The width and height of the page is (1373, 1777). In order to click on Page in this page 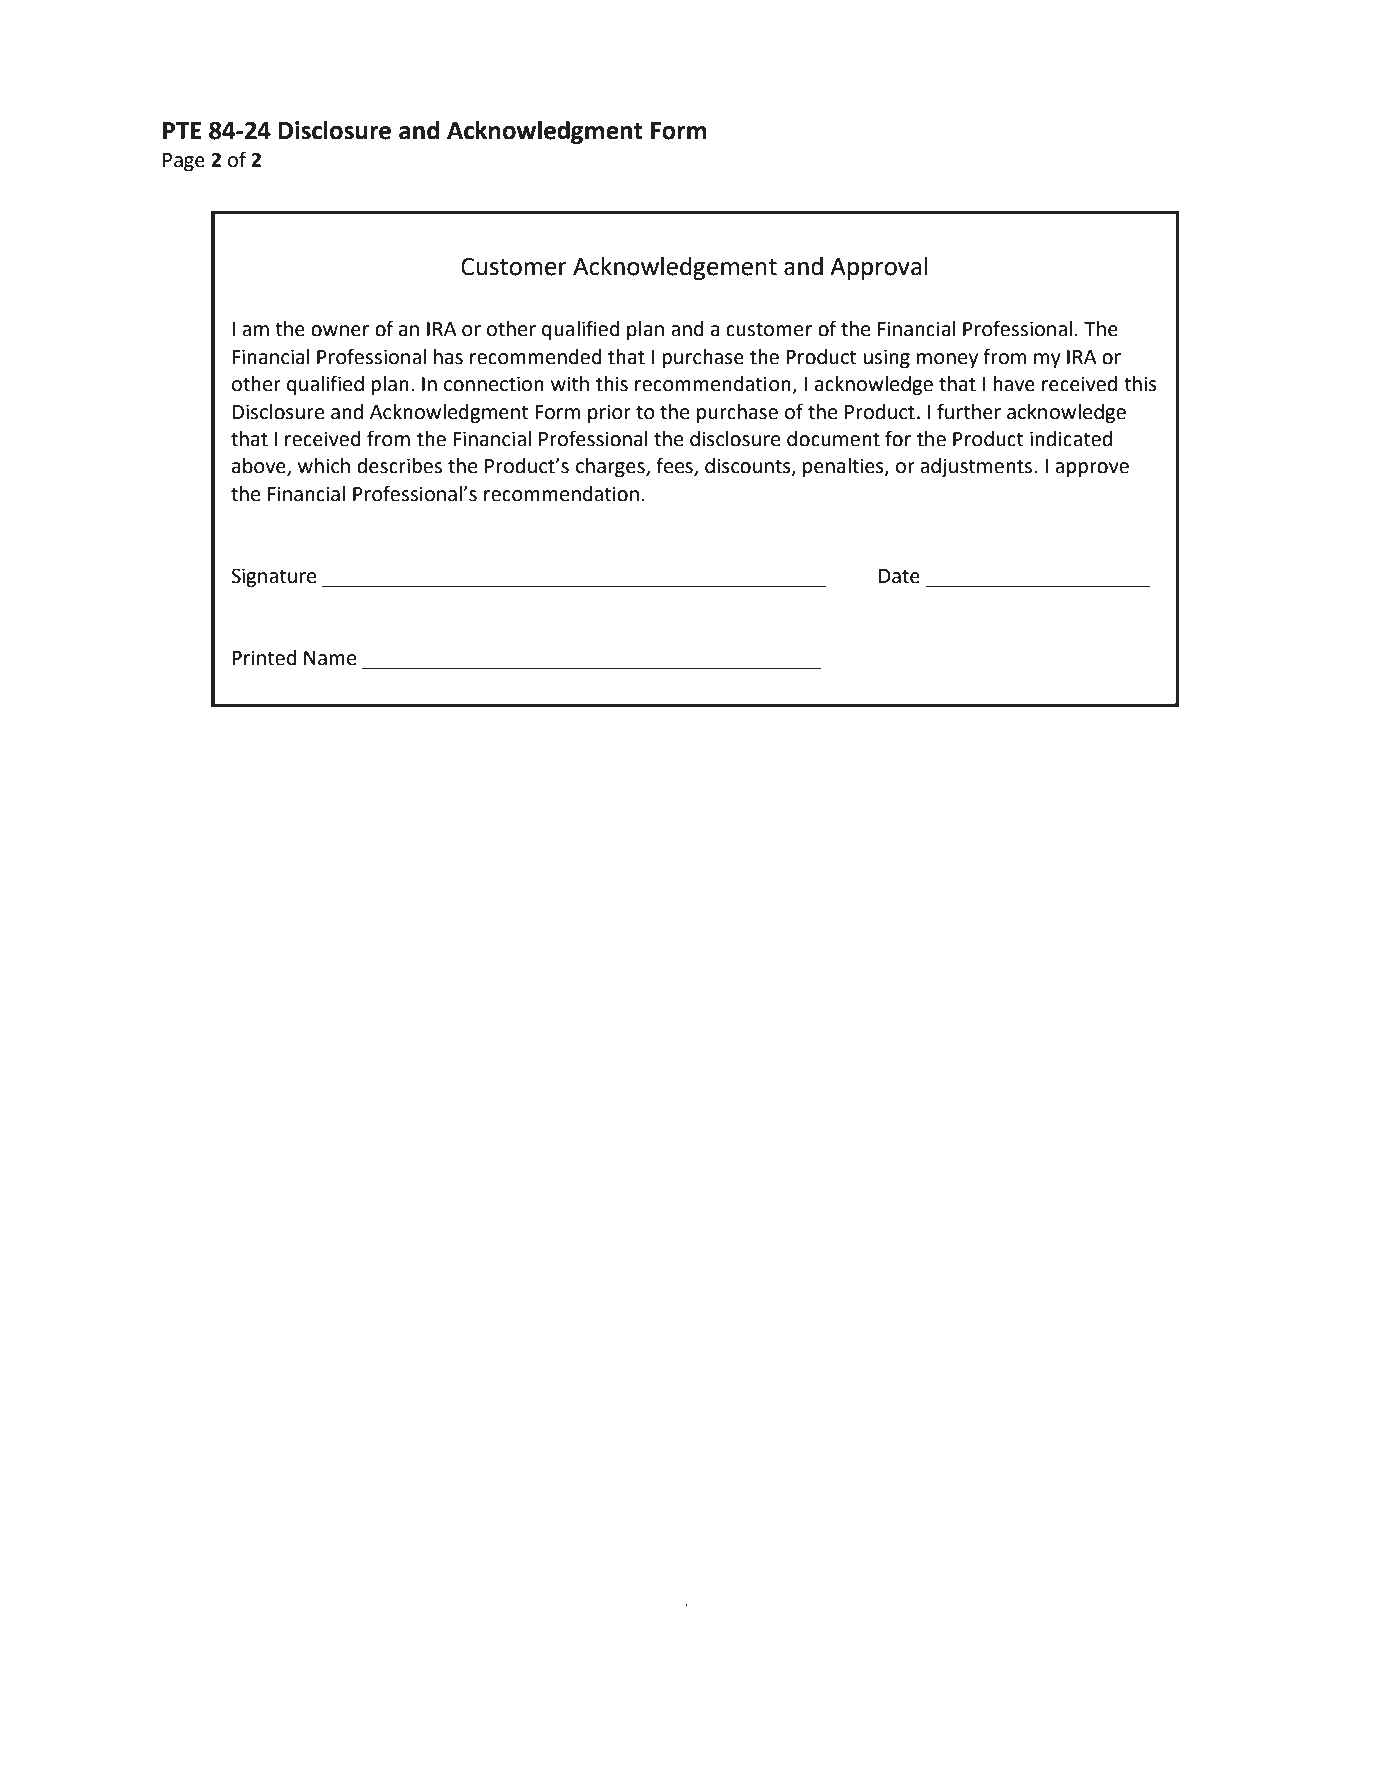, I will do `click(184, 162)`.
